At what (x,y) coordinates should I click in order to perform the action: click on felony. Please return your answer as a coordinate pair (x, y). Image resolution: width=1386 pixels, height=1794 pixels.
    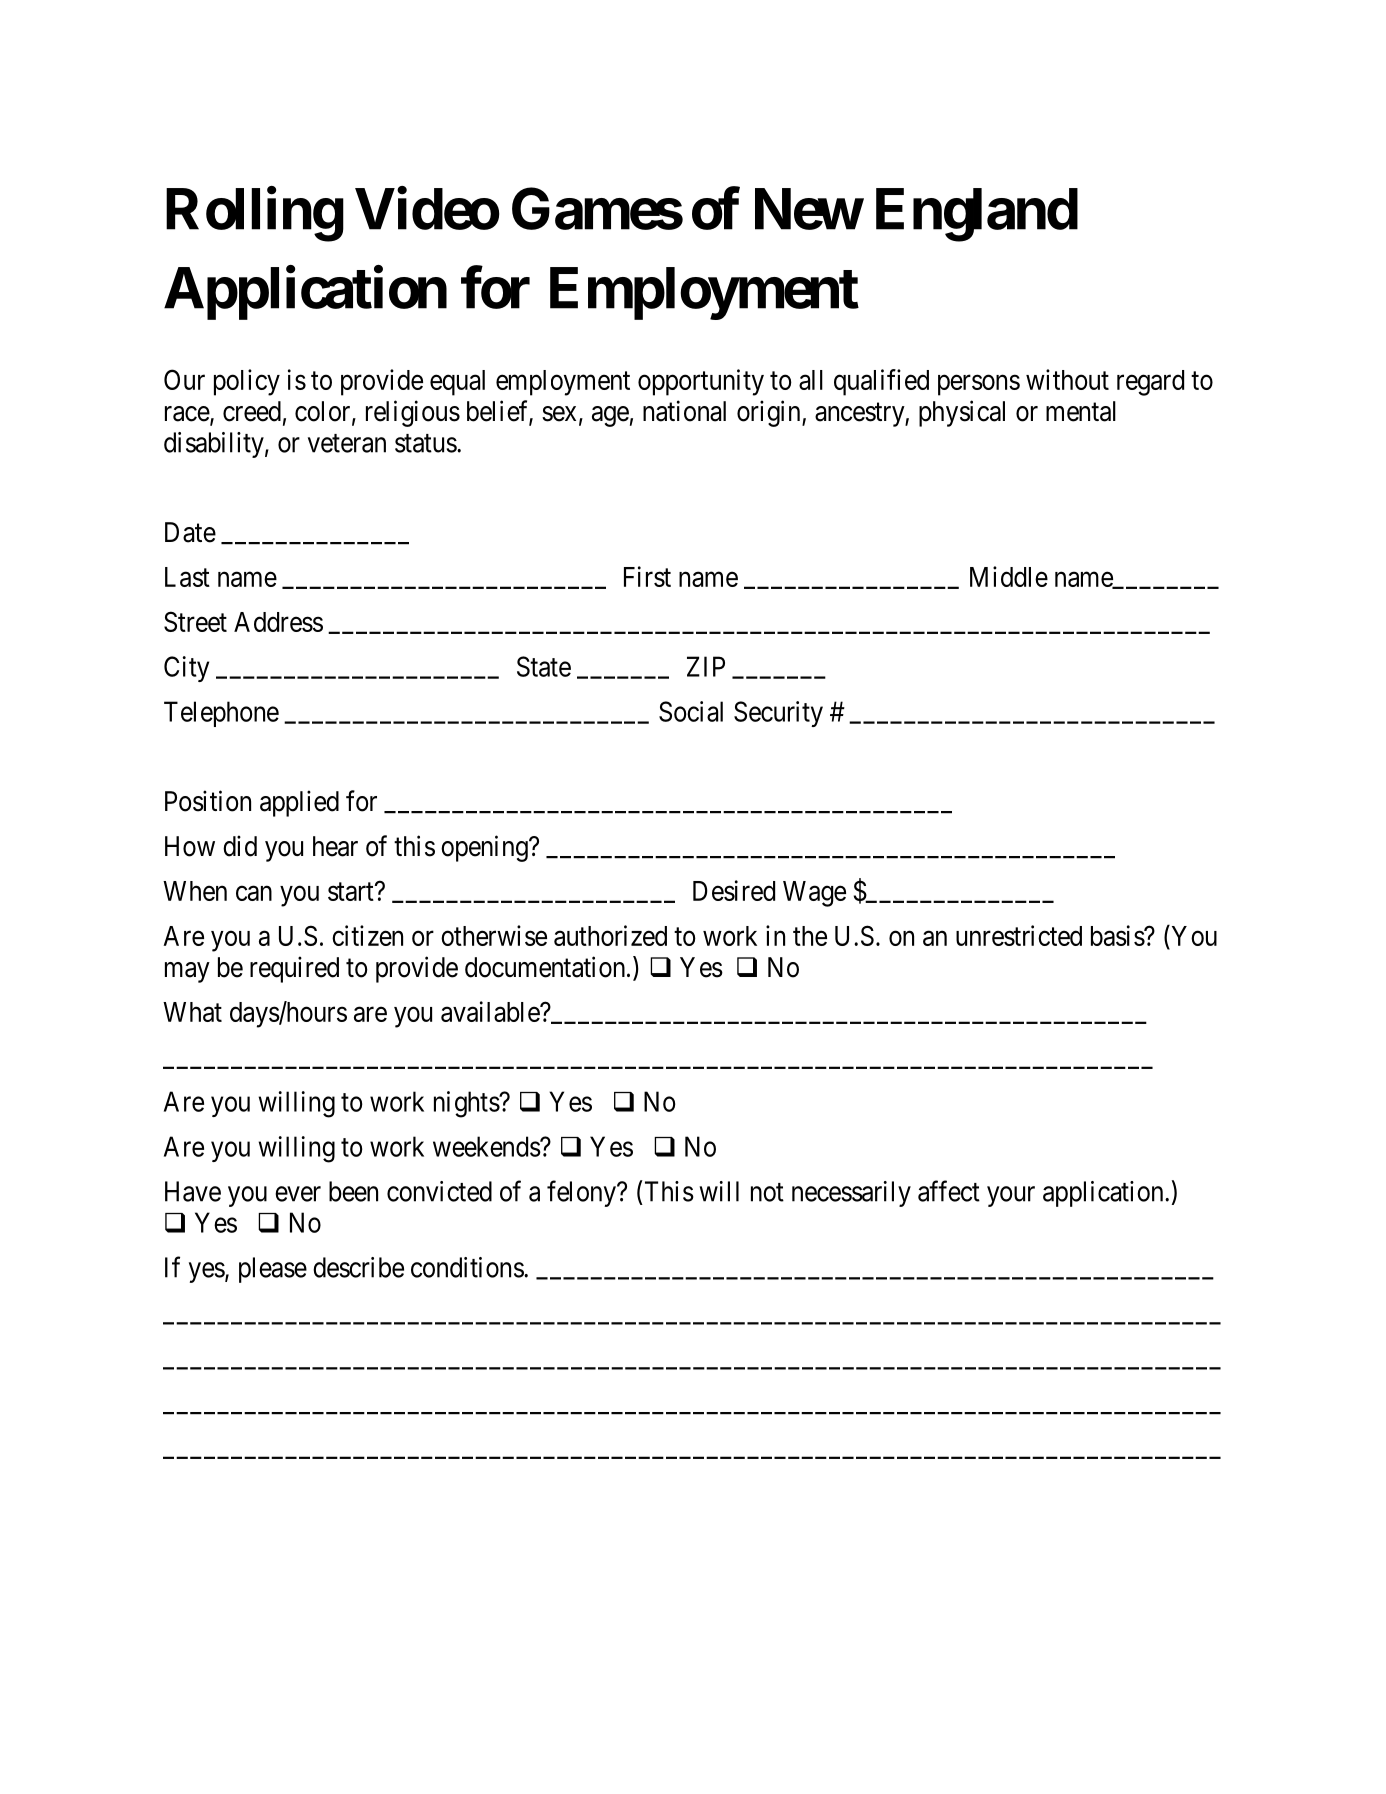
    Looking at the image, I should click on (582, 1193).
